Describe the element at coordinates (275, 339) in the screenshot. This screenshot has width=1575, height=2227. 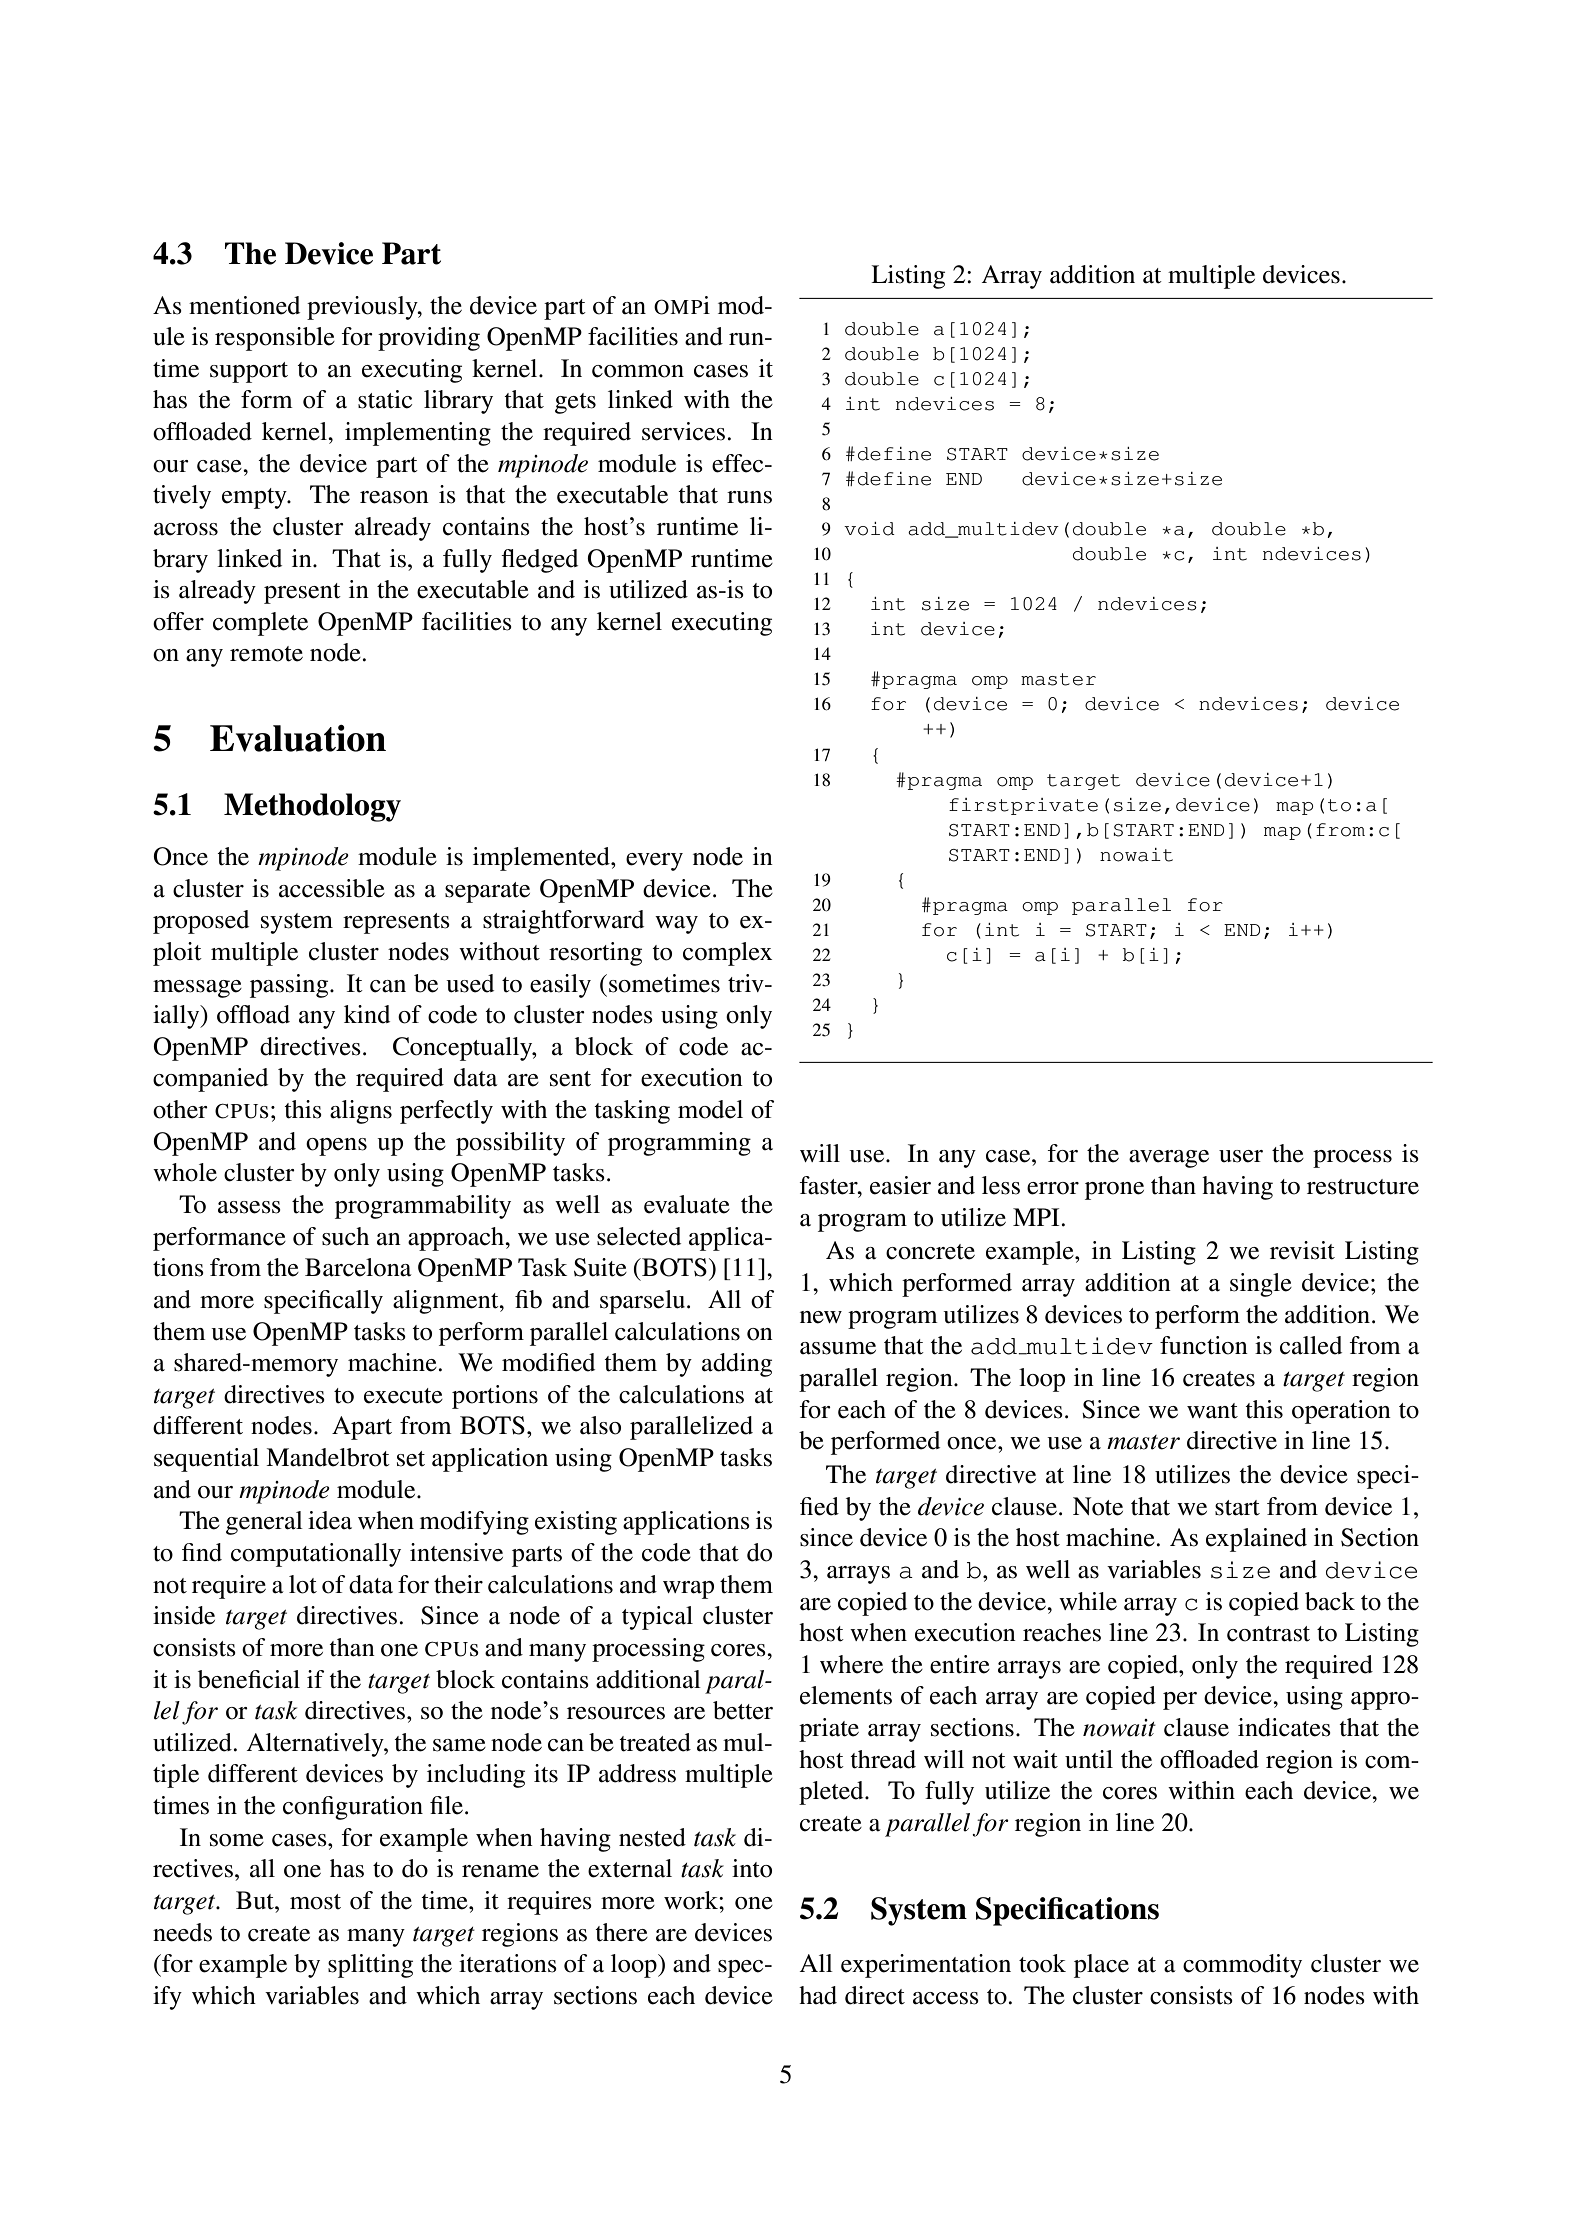
I see `responsible` at that location.
